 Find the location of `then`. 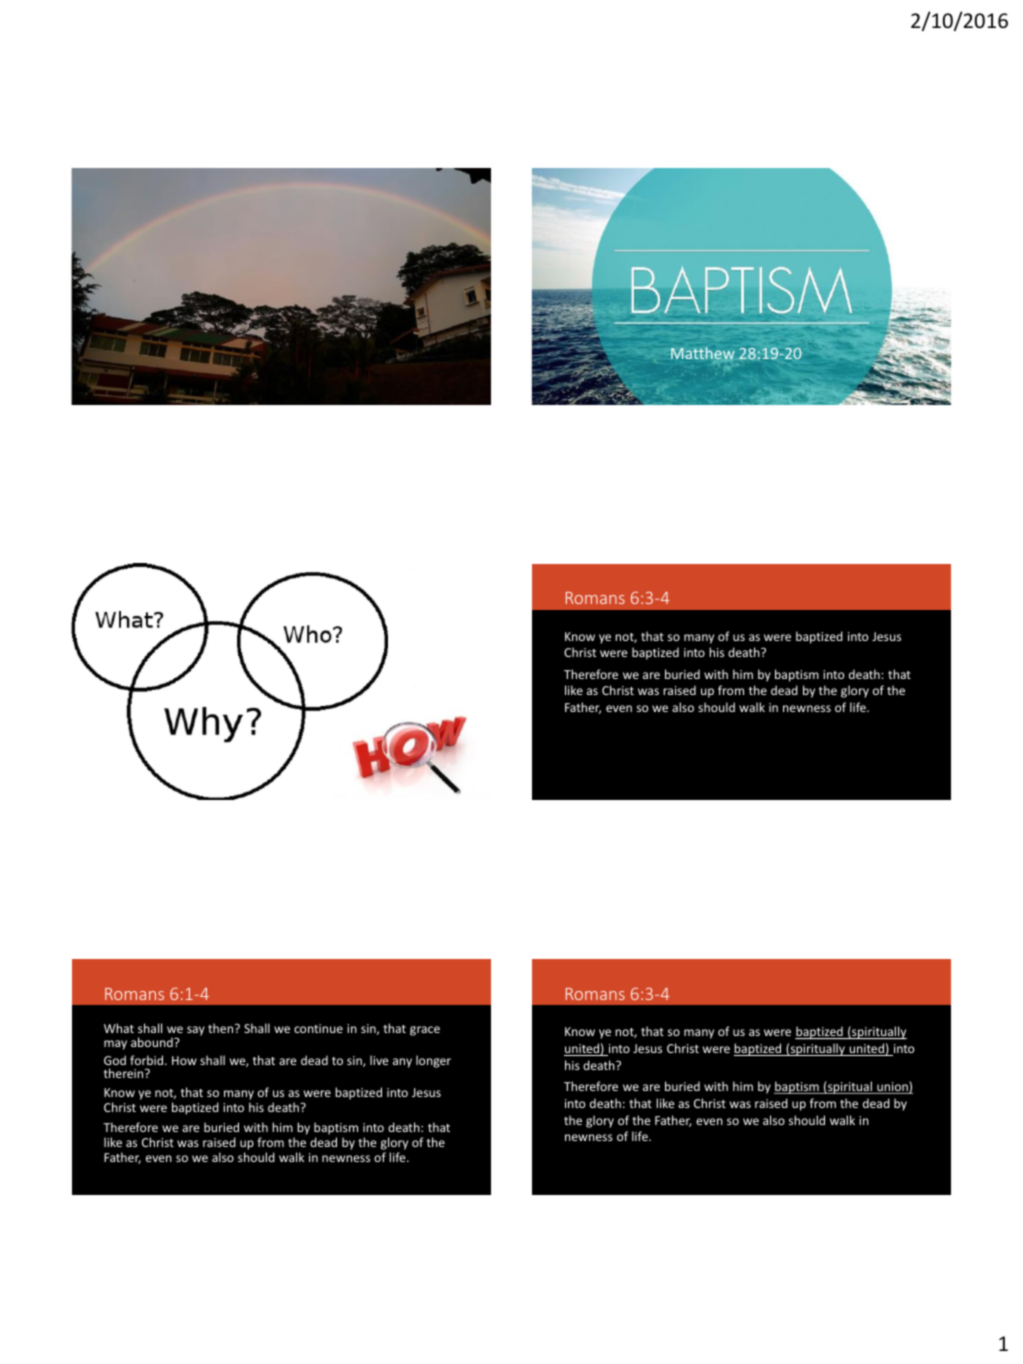

then is located at coordinates (222, 1028).
